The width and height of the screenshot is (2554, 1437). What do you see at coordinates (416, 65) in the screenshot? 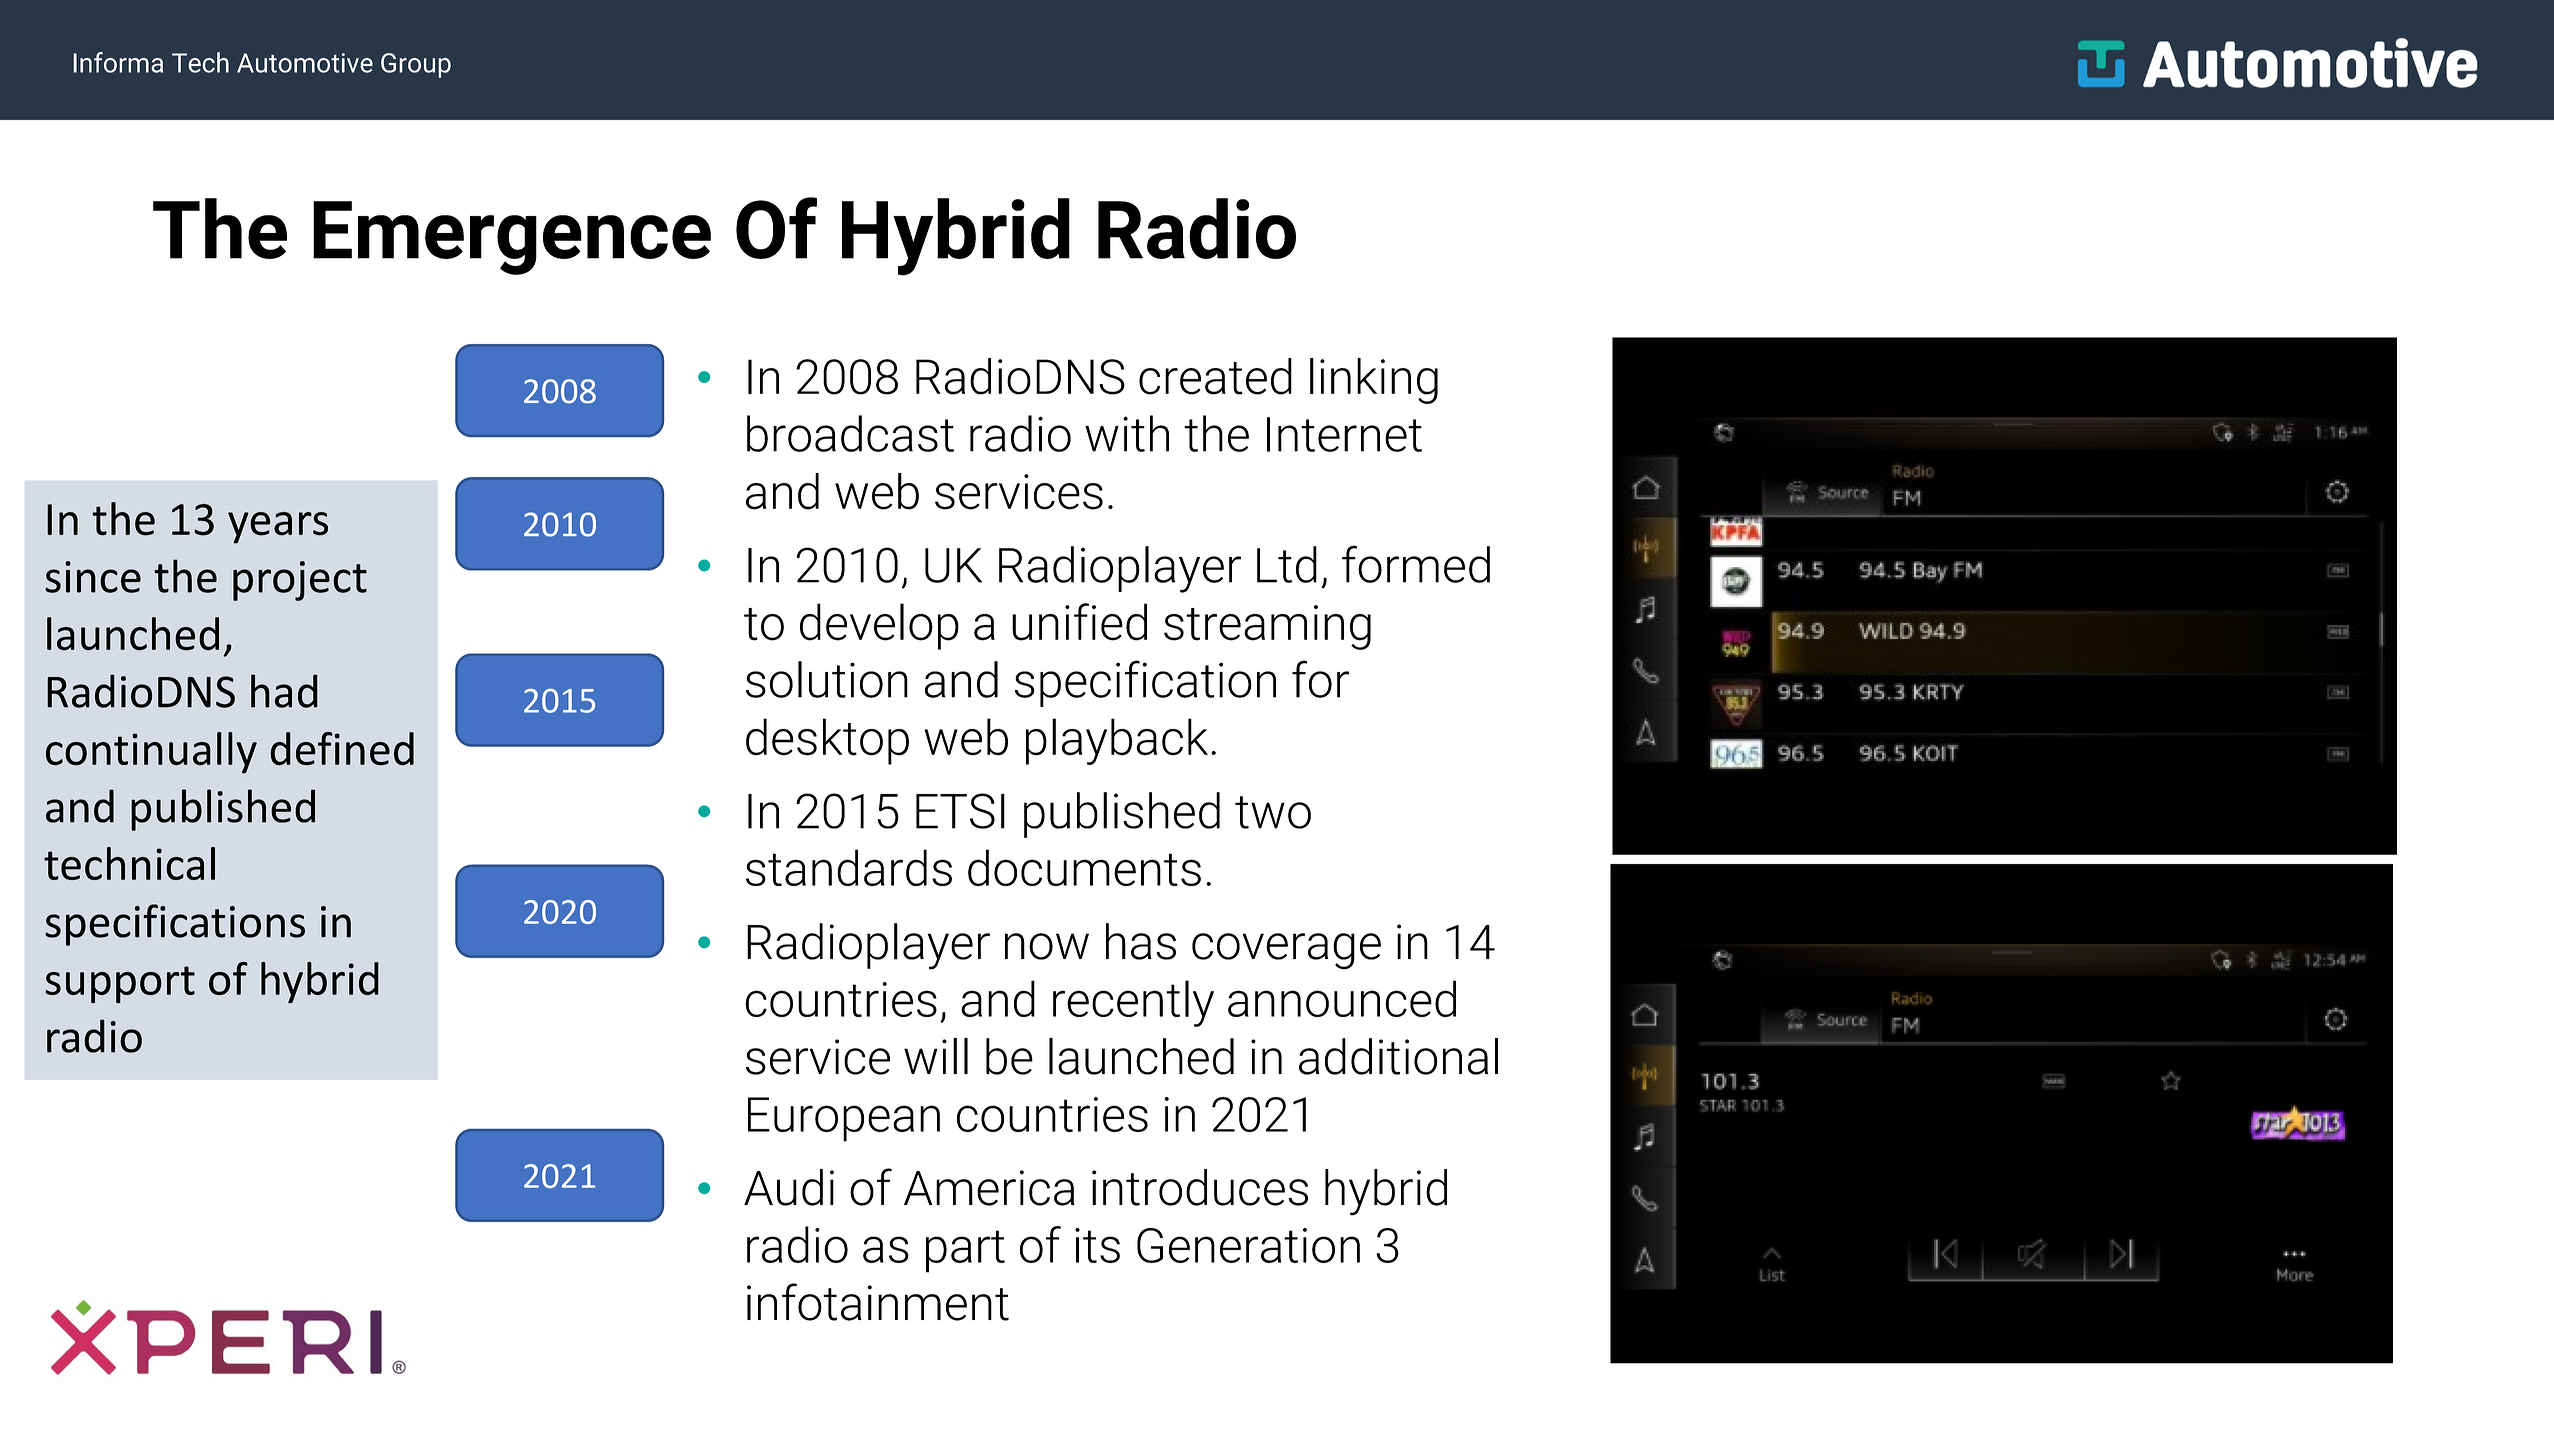
I see `Group` at bounding box center [416, 65].
